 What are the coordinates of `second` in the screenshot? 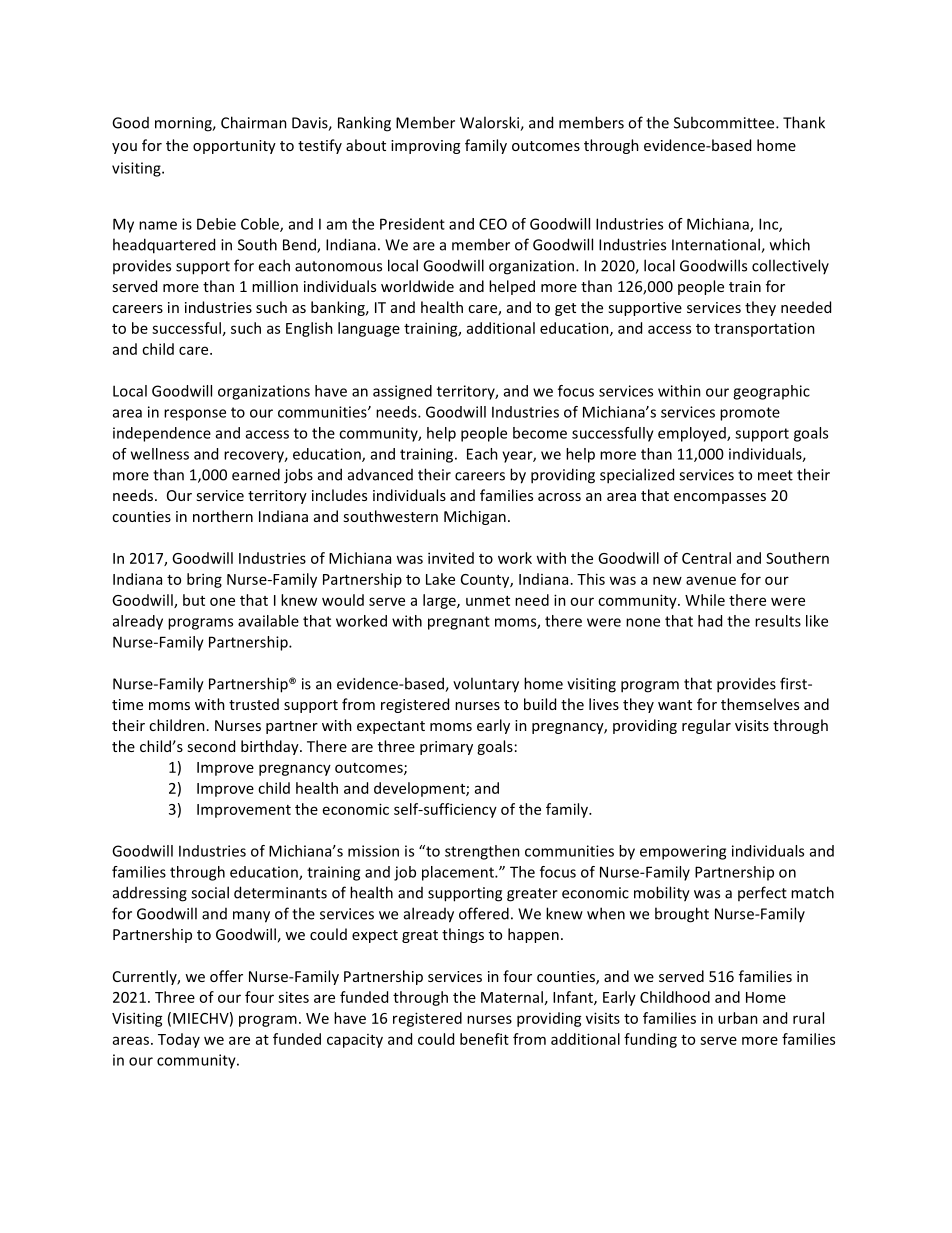 It's located at (211, 746).
